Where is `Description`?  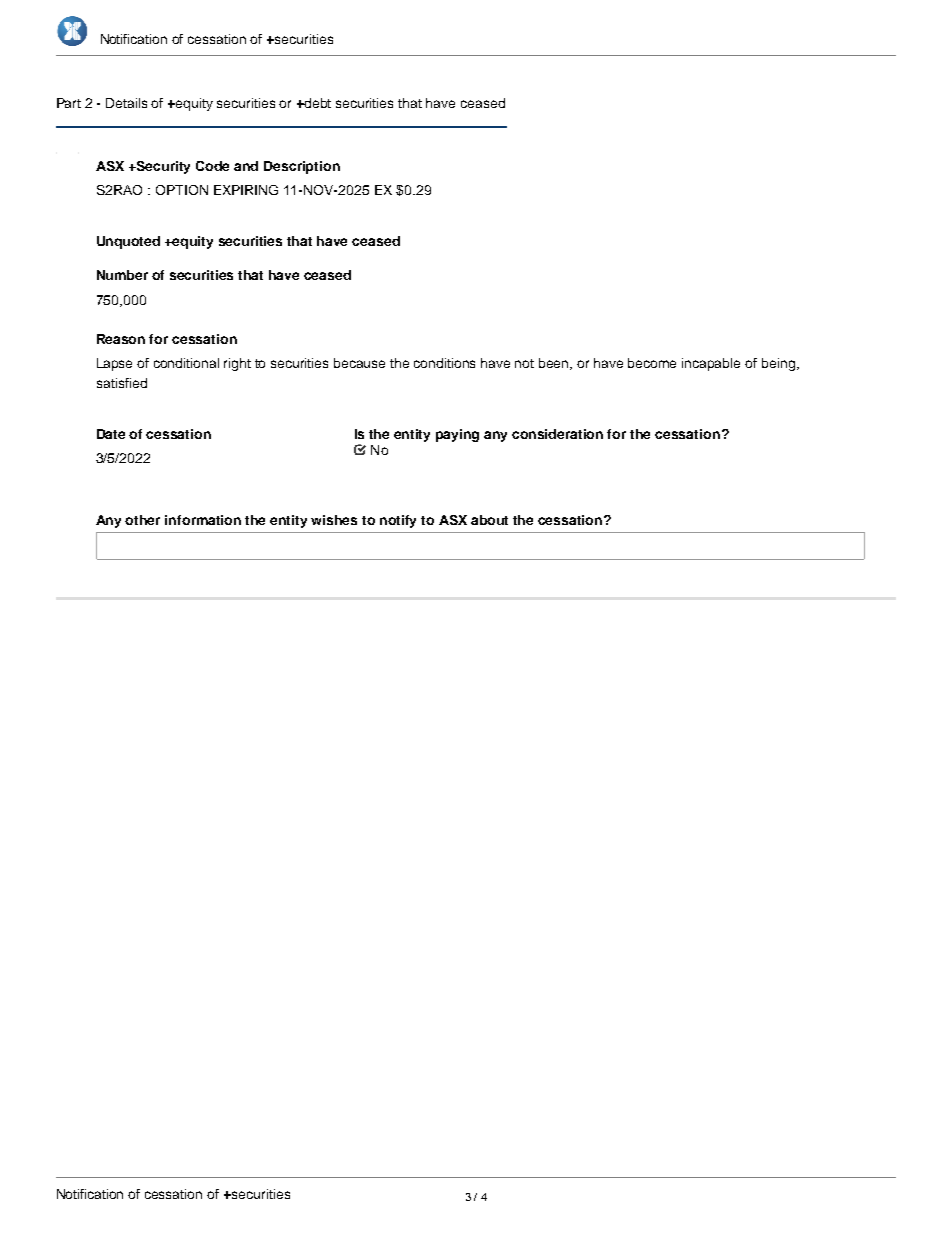 Description is located at coordinates (302, 167).
